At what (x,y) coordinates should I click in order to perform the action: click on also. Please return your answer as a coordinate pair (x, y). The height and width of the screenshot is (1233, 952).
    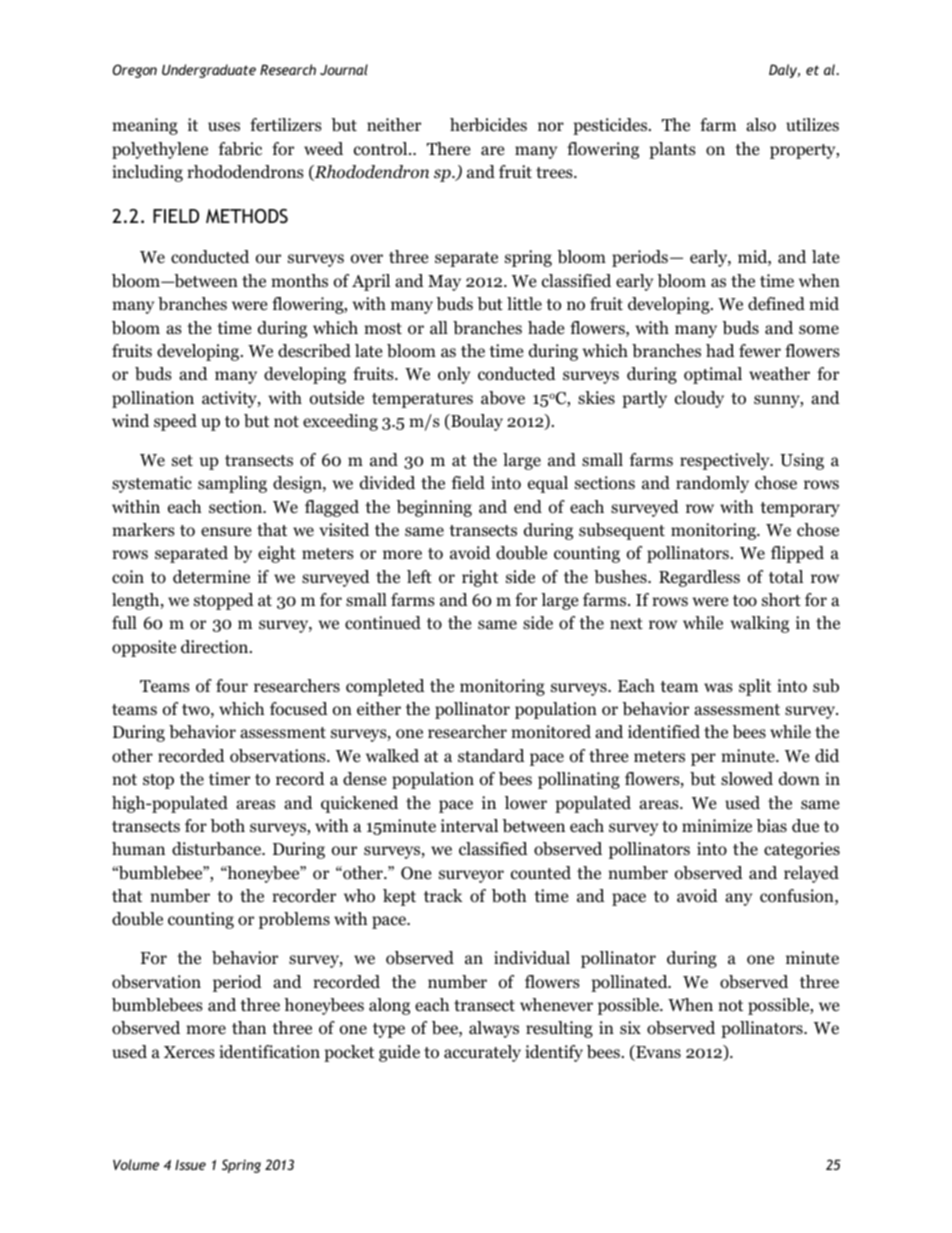
    Looking at the image, I should click on (761, 125).
